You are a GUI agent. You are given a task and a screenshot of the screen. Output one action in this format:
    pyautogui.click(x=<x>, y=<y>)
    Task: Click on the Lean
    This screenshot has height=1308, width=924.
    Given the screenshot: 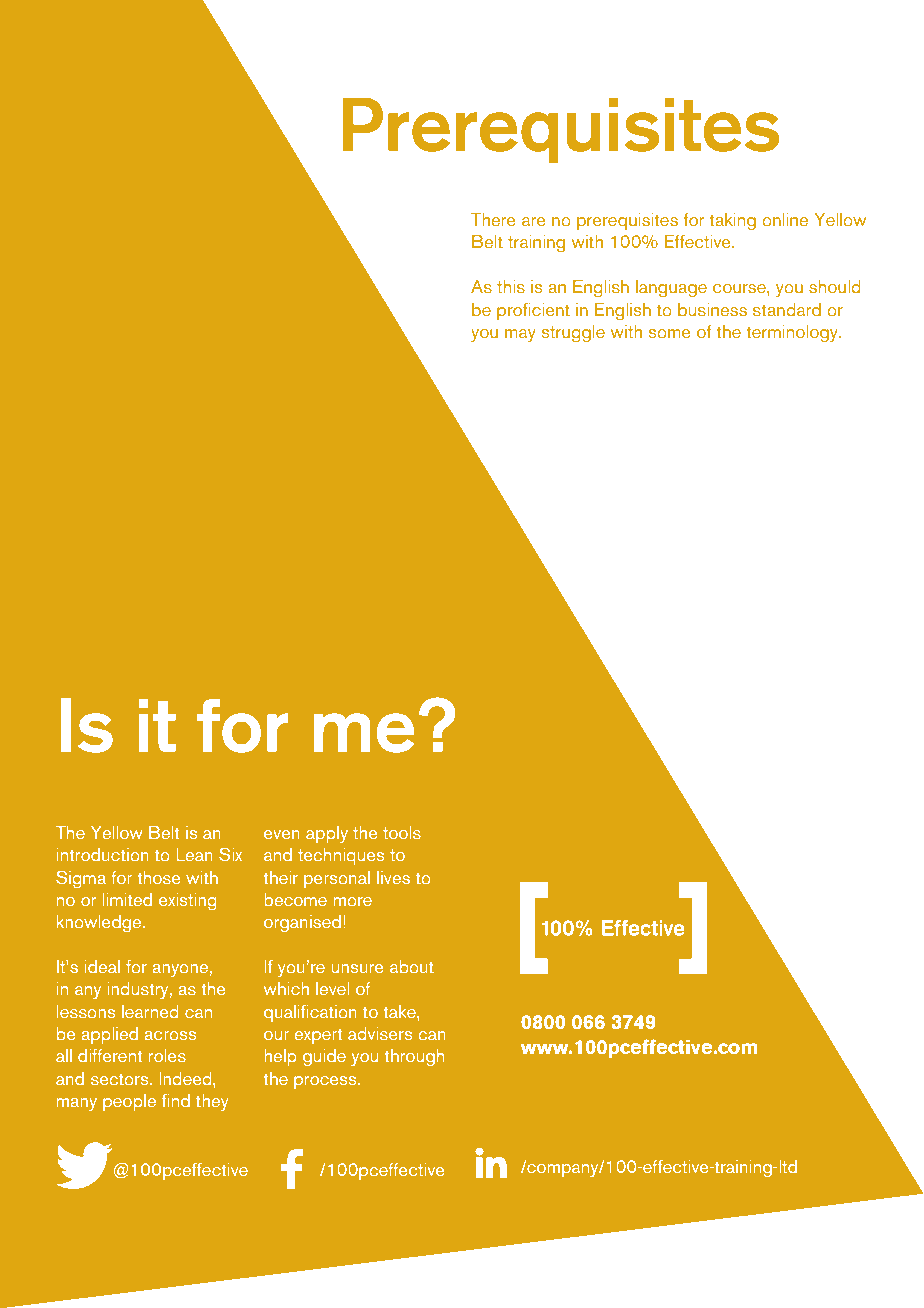 What is the action you would take?
    pyautogui.click(x=194, y=854)
